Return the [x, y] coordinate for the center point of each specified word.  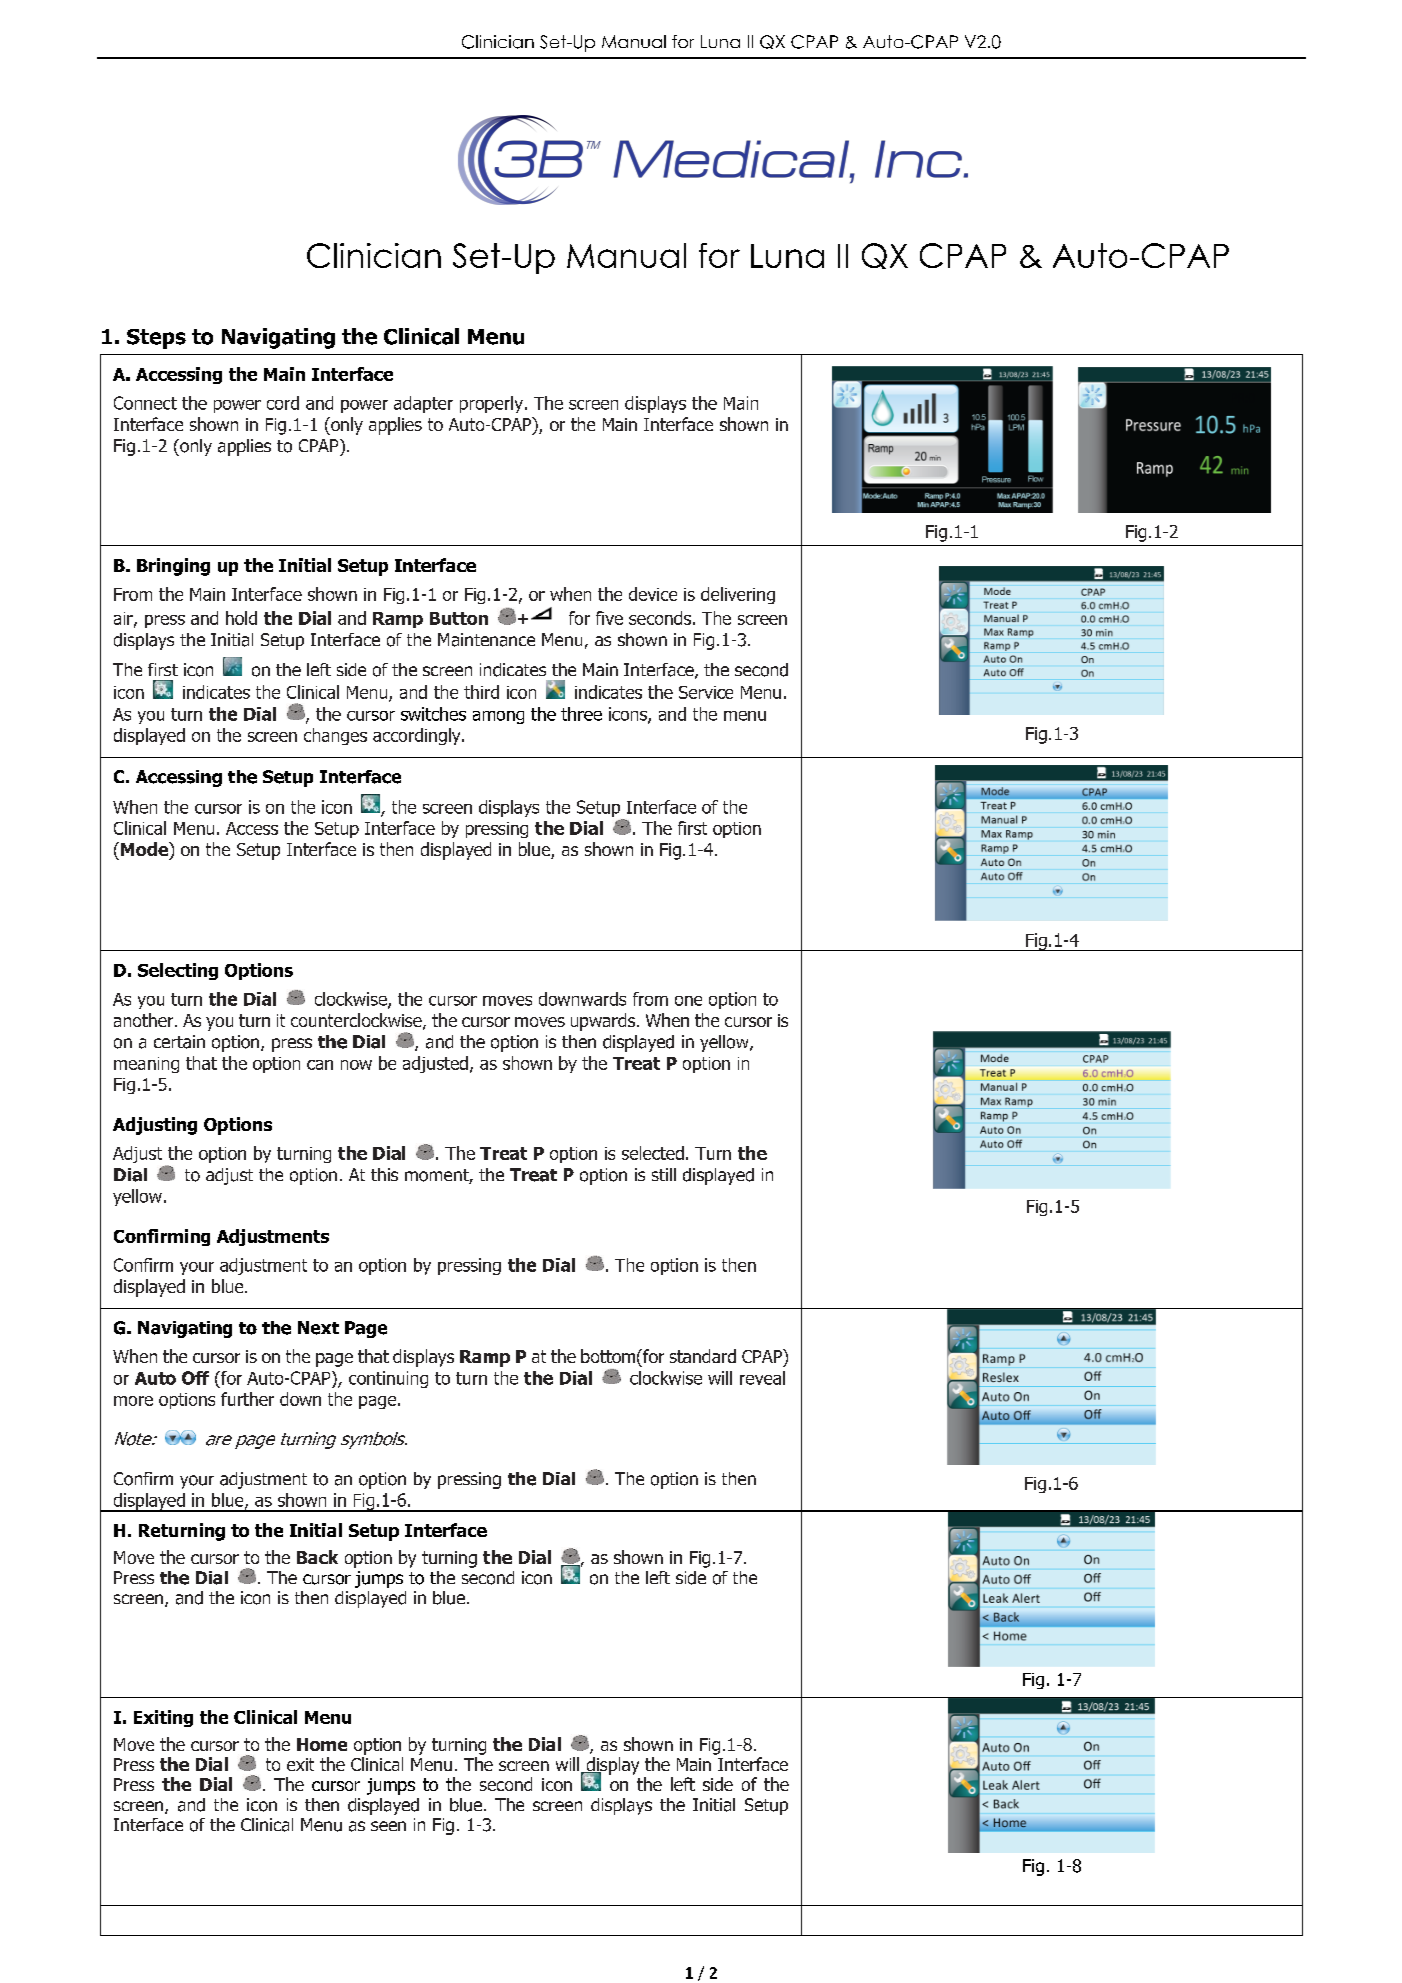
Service [706, 692]
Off [195, 1378]
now [356, 1065]
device [653, 594]
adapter [423, 404]
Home [322, 1744]
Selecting [178, 971]
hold [241, 618]
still [664, 1174]
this [384, 1174]
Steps [156, 339]
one [688, 1001]
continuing [388, 1379]
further [247, 1399]
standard [703, 1356]
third [481, 692]
